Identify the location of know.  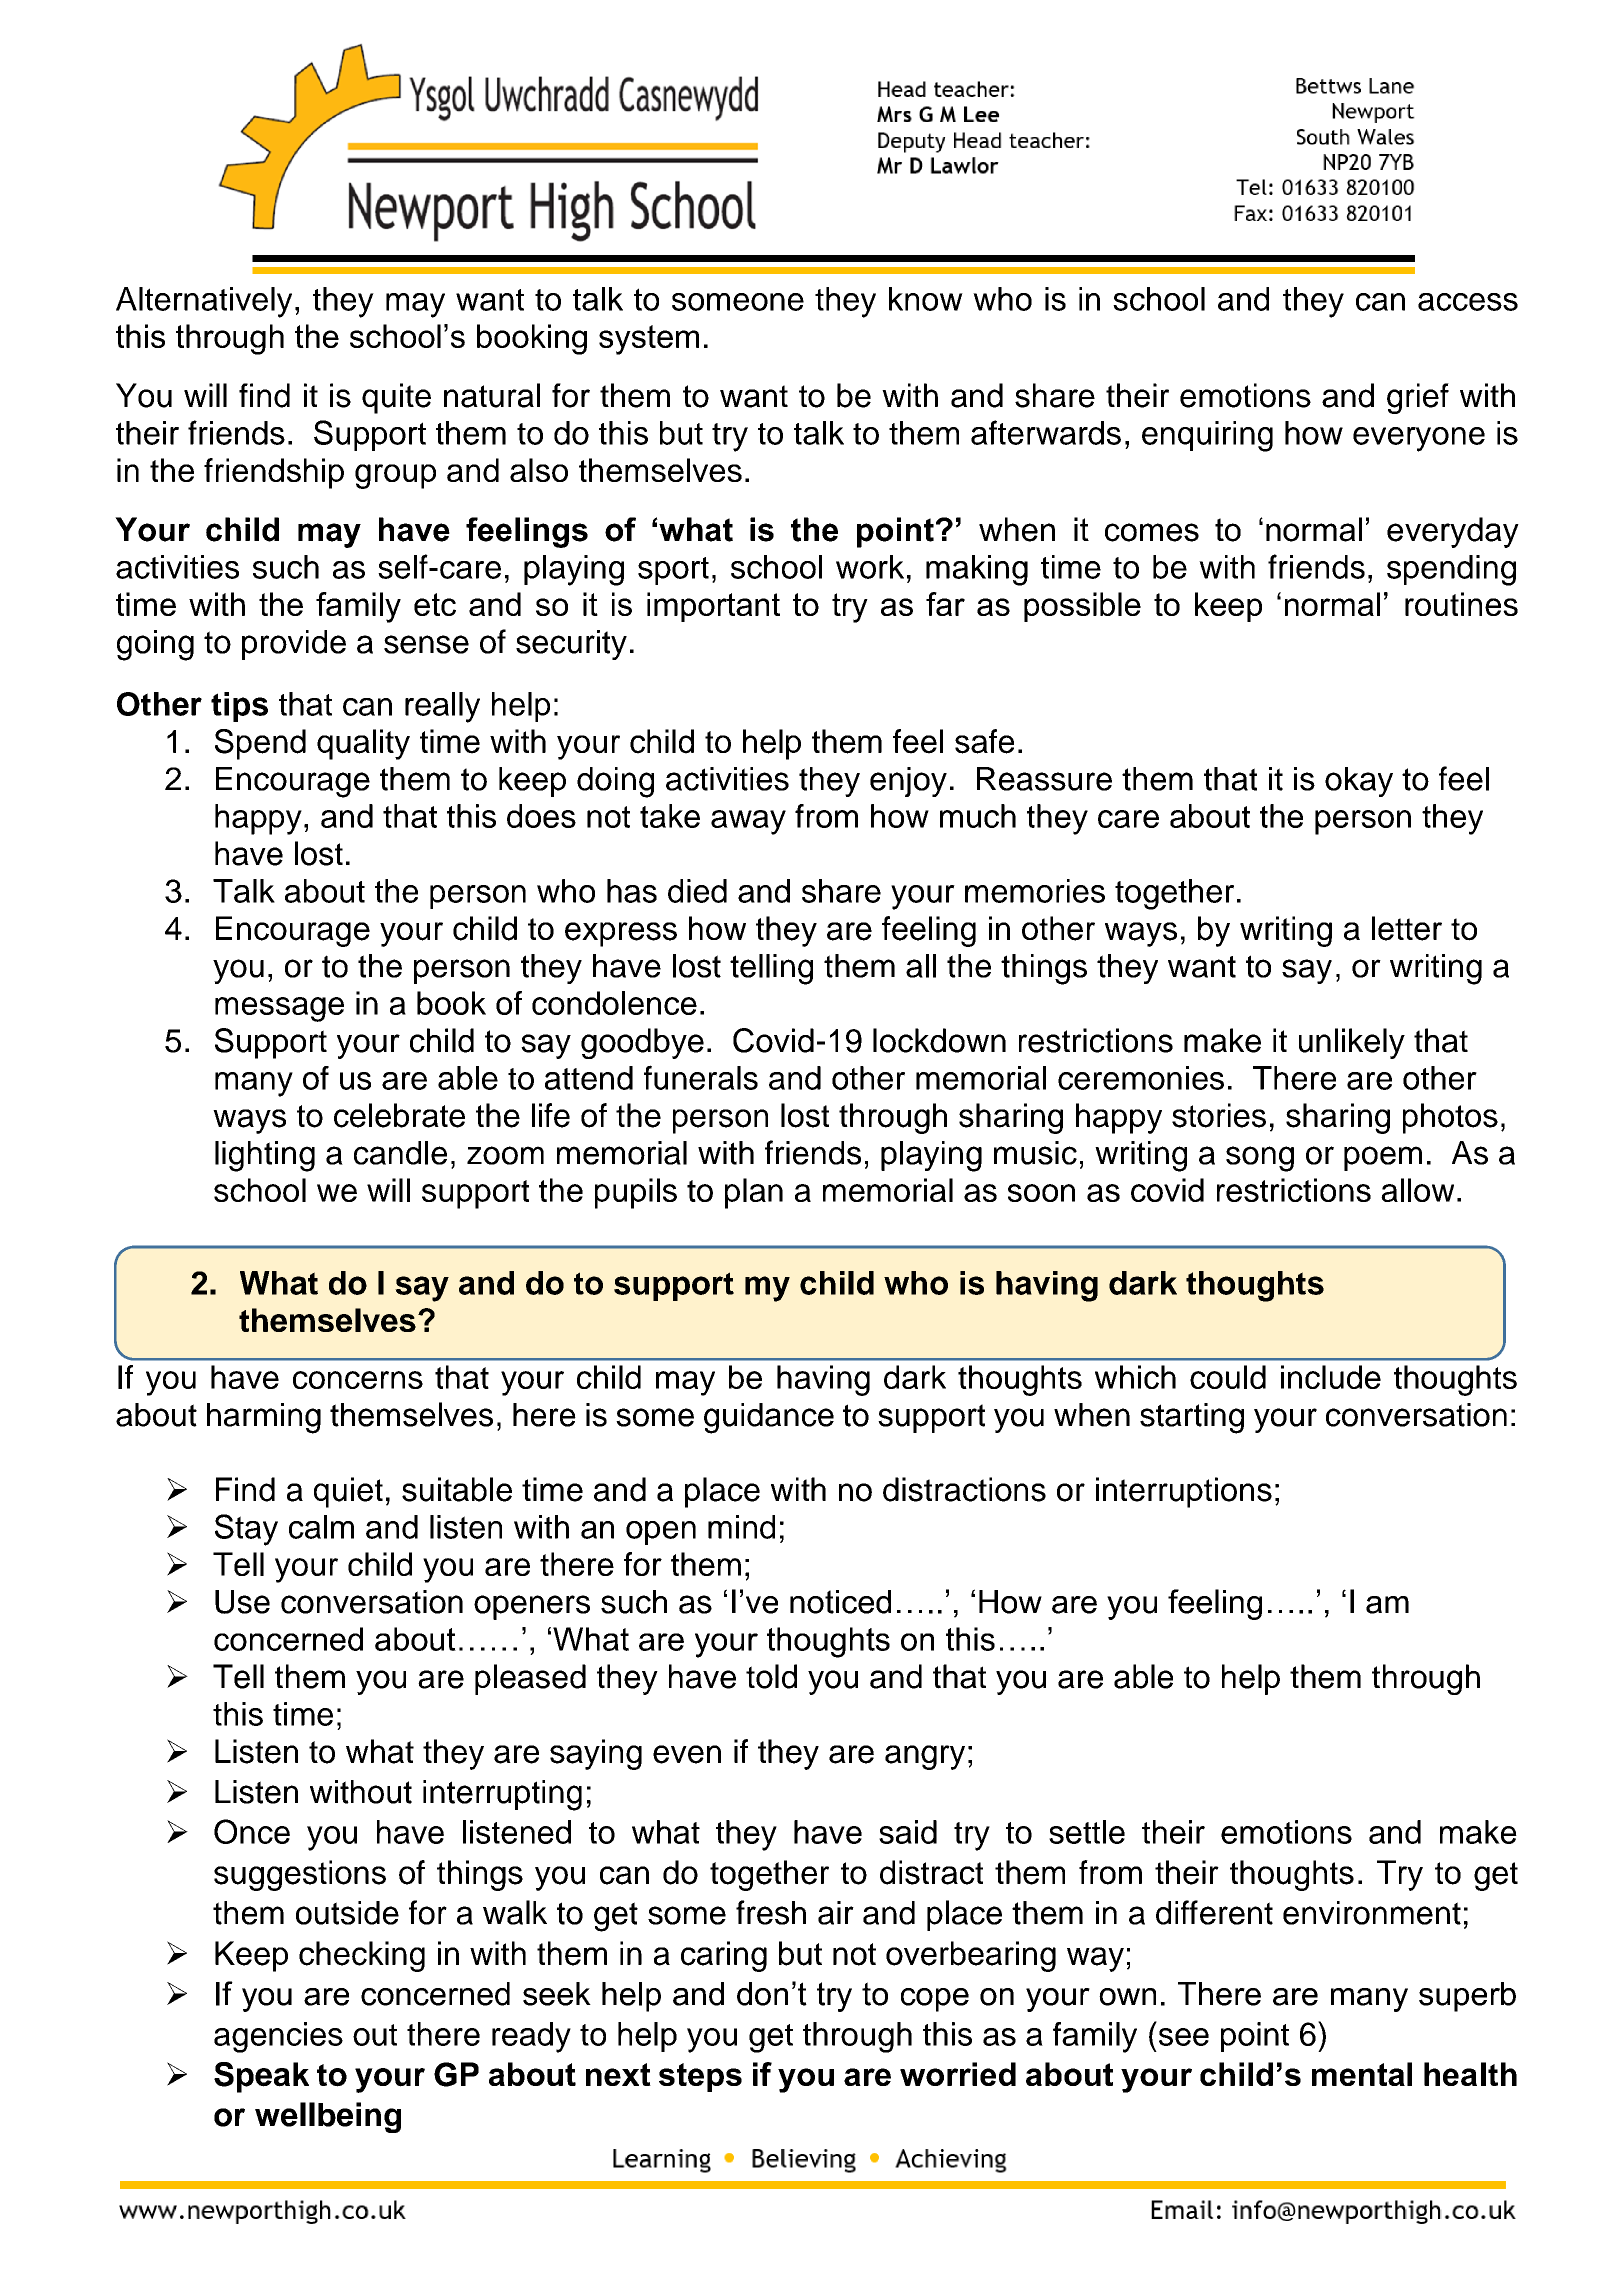
(926, 299).
